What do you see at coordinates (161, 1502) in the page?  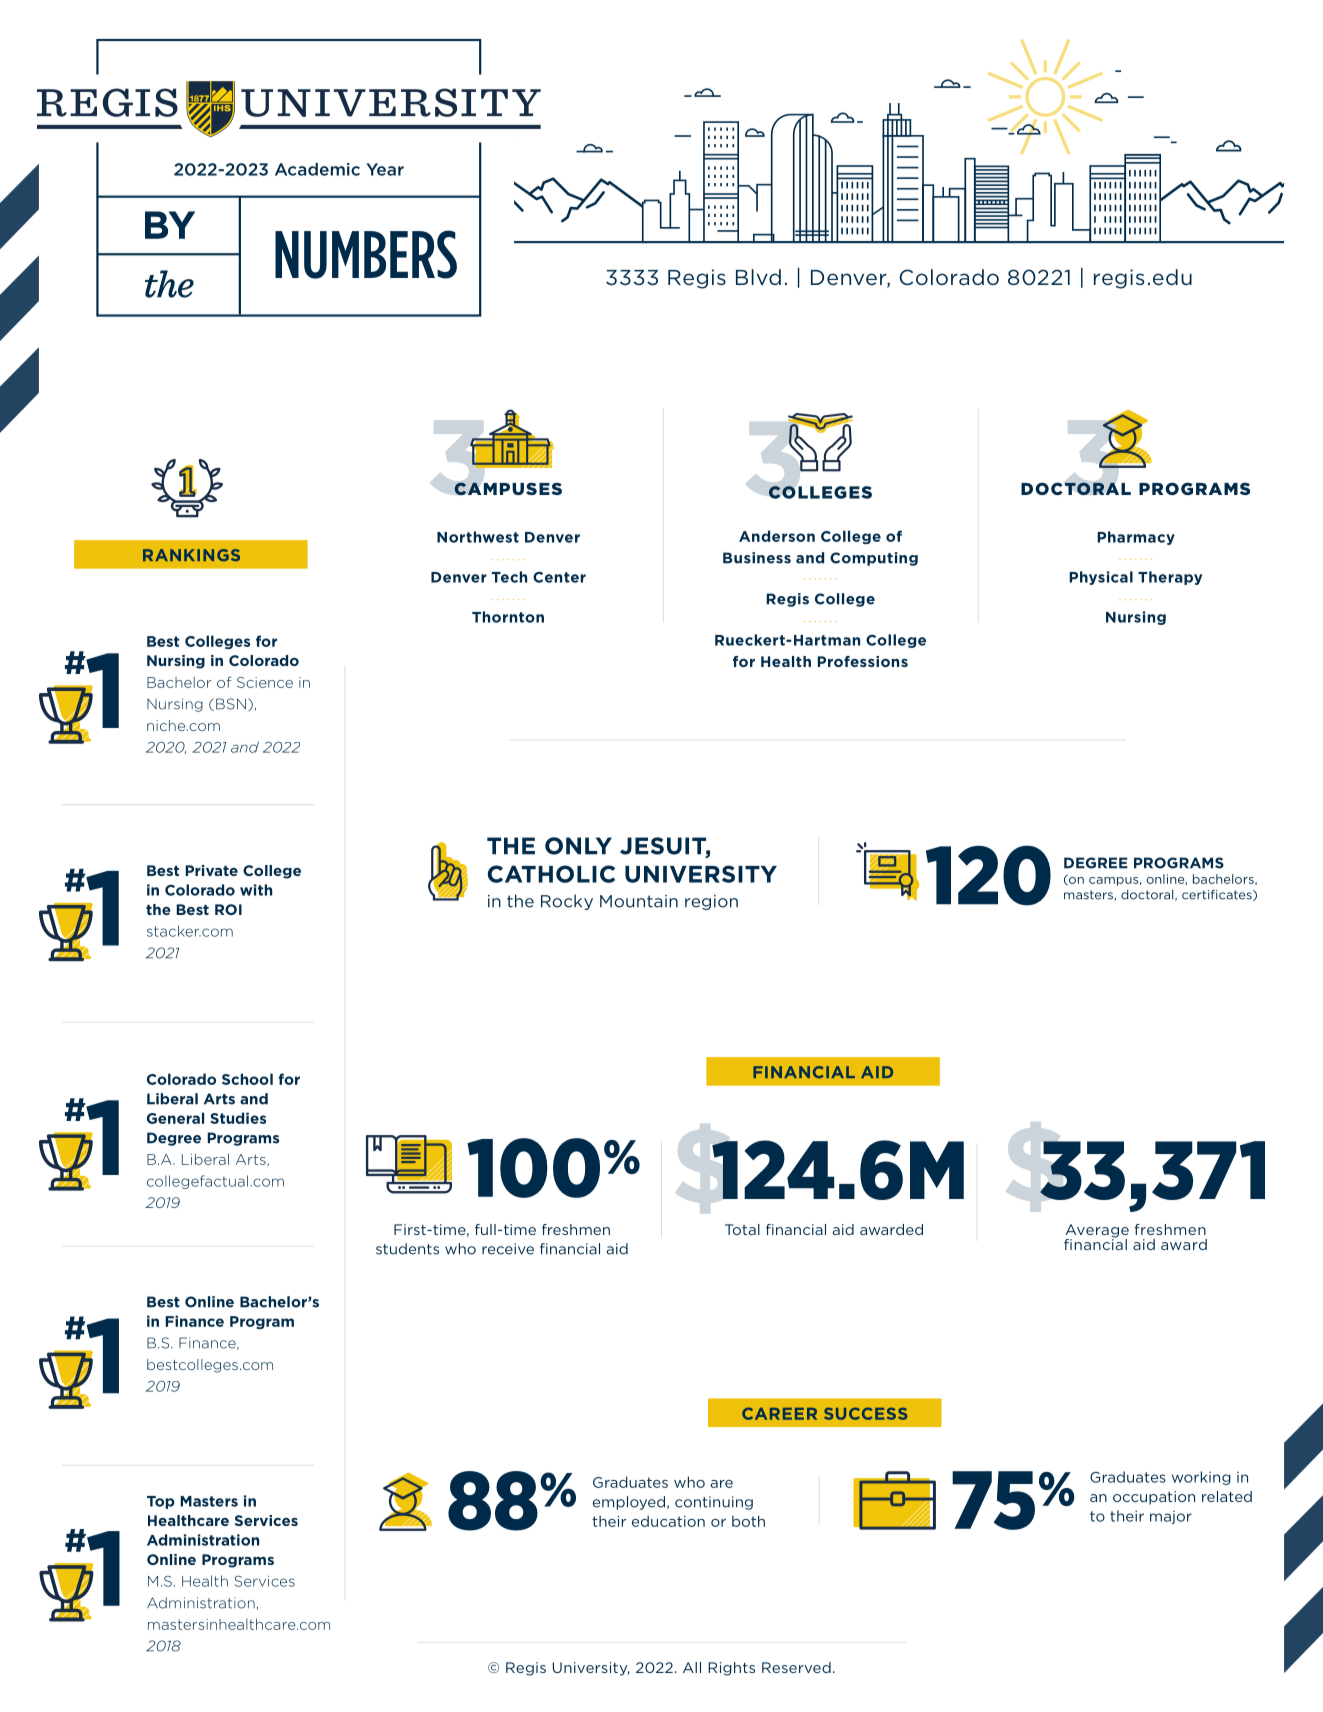 I see `Top` at bounding box center [161, 1502].
